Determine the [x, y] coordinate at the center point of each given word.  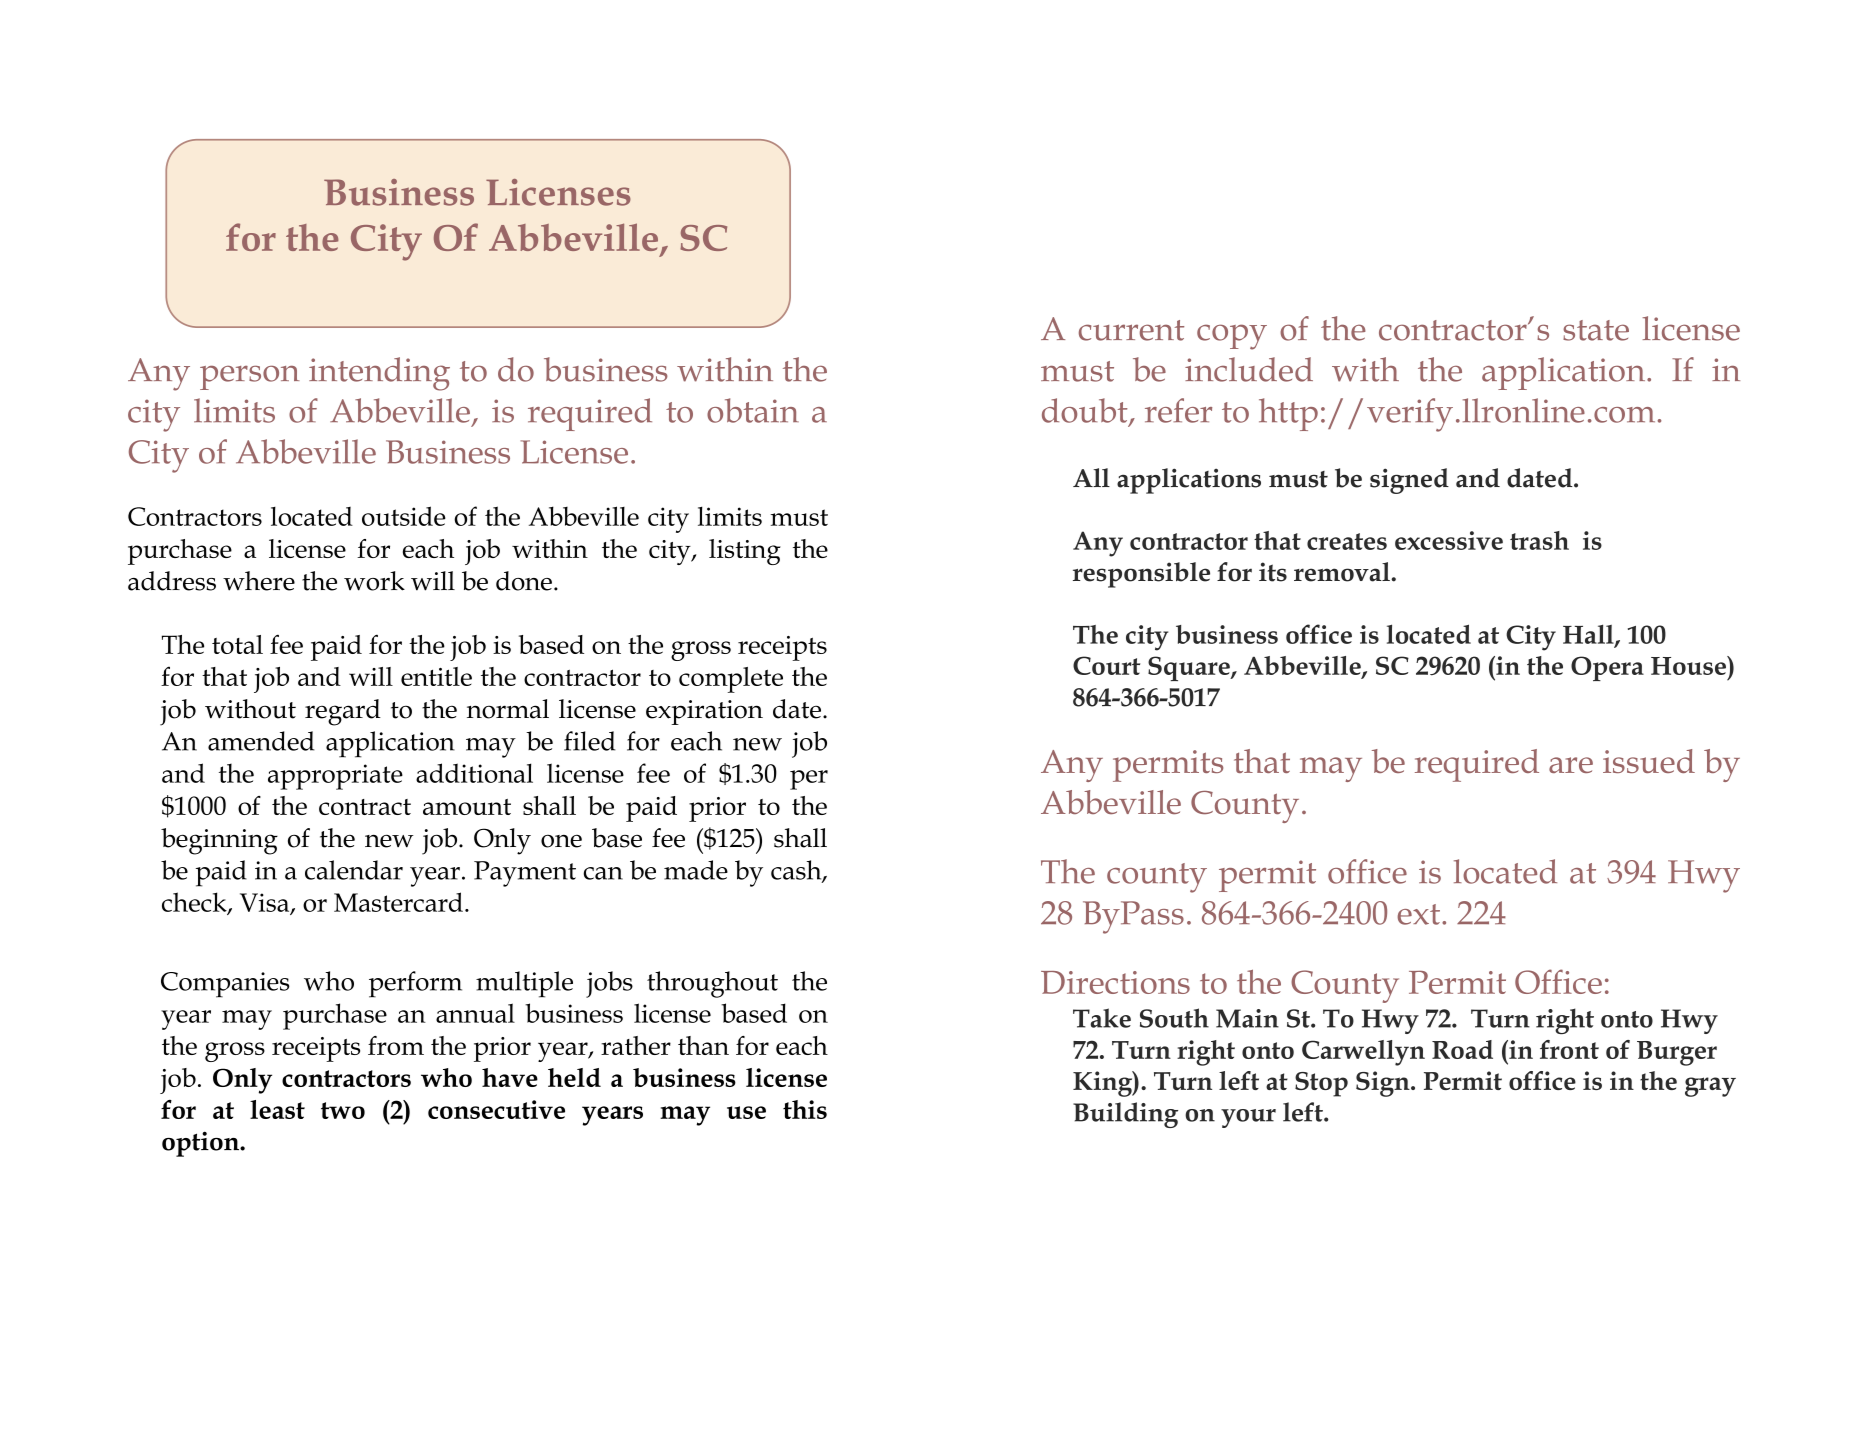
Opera [1607, 668]
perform [415, 984]
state [1596, 330]
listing [745, 552]
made [696, 870]
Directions [1115, 982]
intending [379, 374]
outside [404, 516]
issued [1649, 761]
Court [1106, 665]
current [1131, 330]
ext [1419, 914]
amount [467, 807]
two [343, 1110]
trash [1539, 540]
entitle [436, 676]
